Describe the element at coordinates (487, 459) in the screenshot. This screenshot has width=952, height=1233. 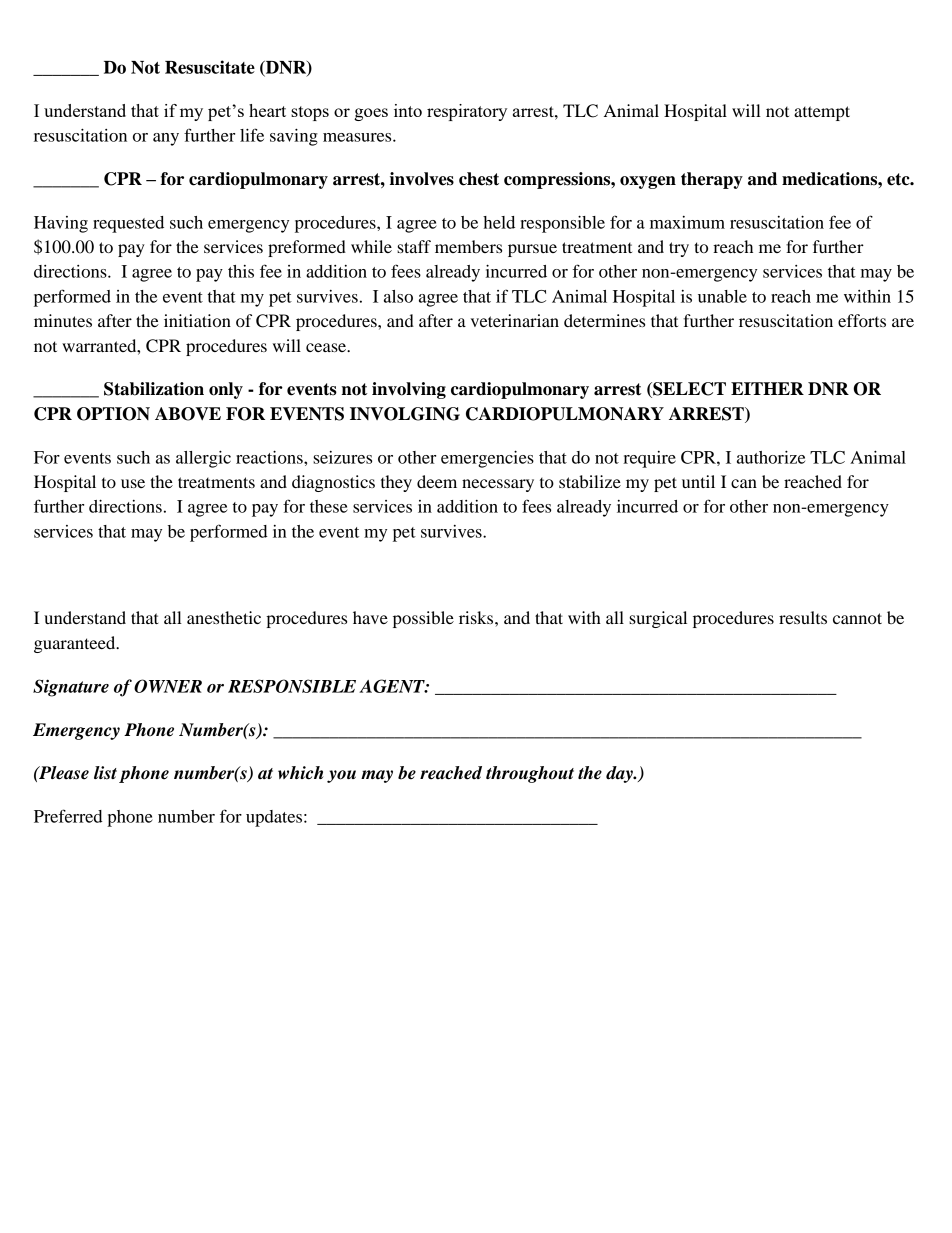
I see `emergencies` at that location.
